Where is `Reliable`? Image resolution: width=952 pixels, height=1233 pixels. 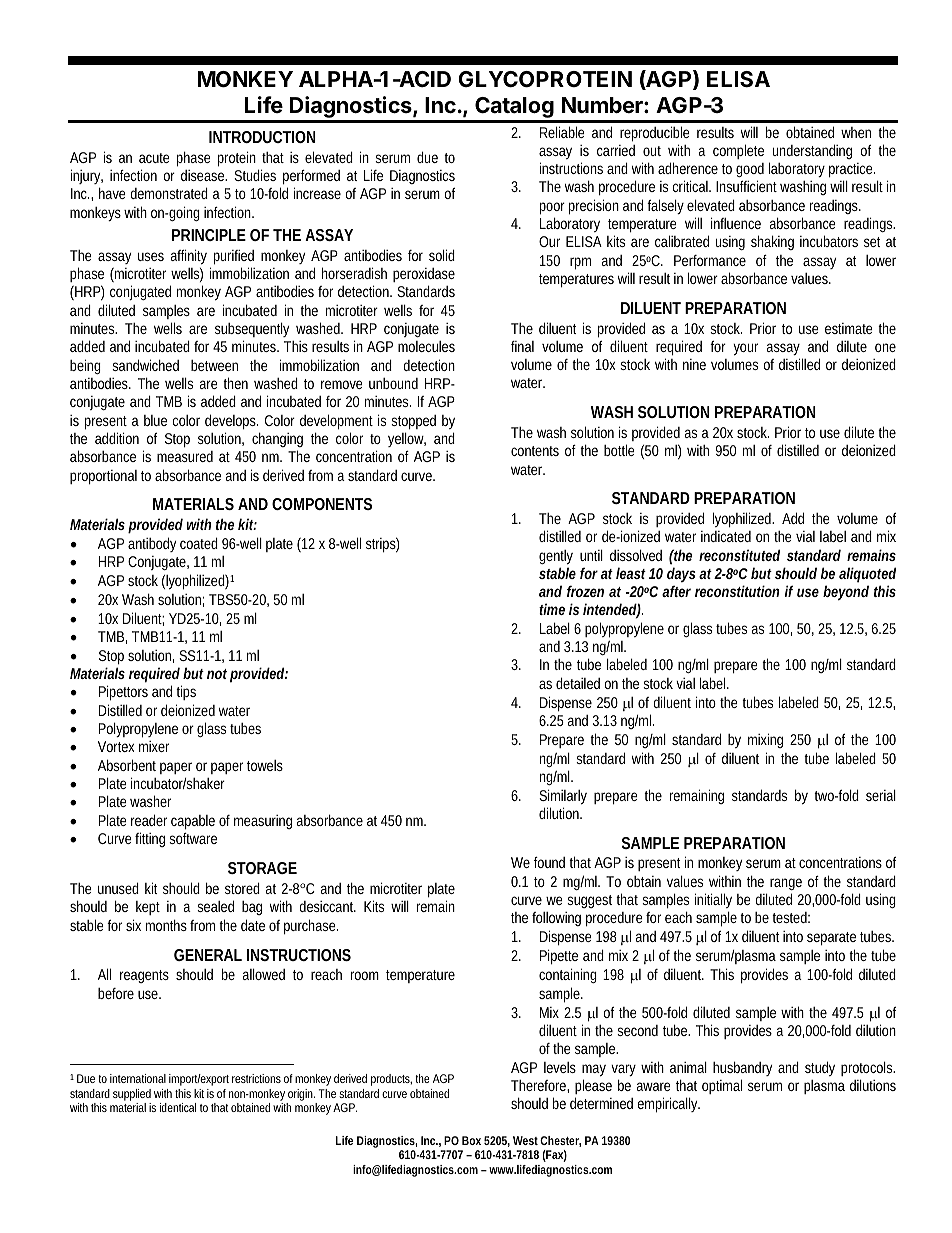 Reliable is located at coordinates (562, 132).
